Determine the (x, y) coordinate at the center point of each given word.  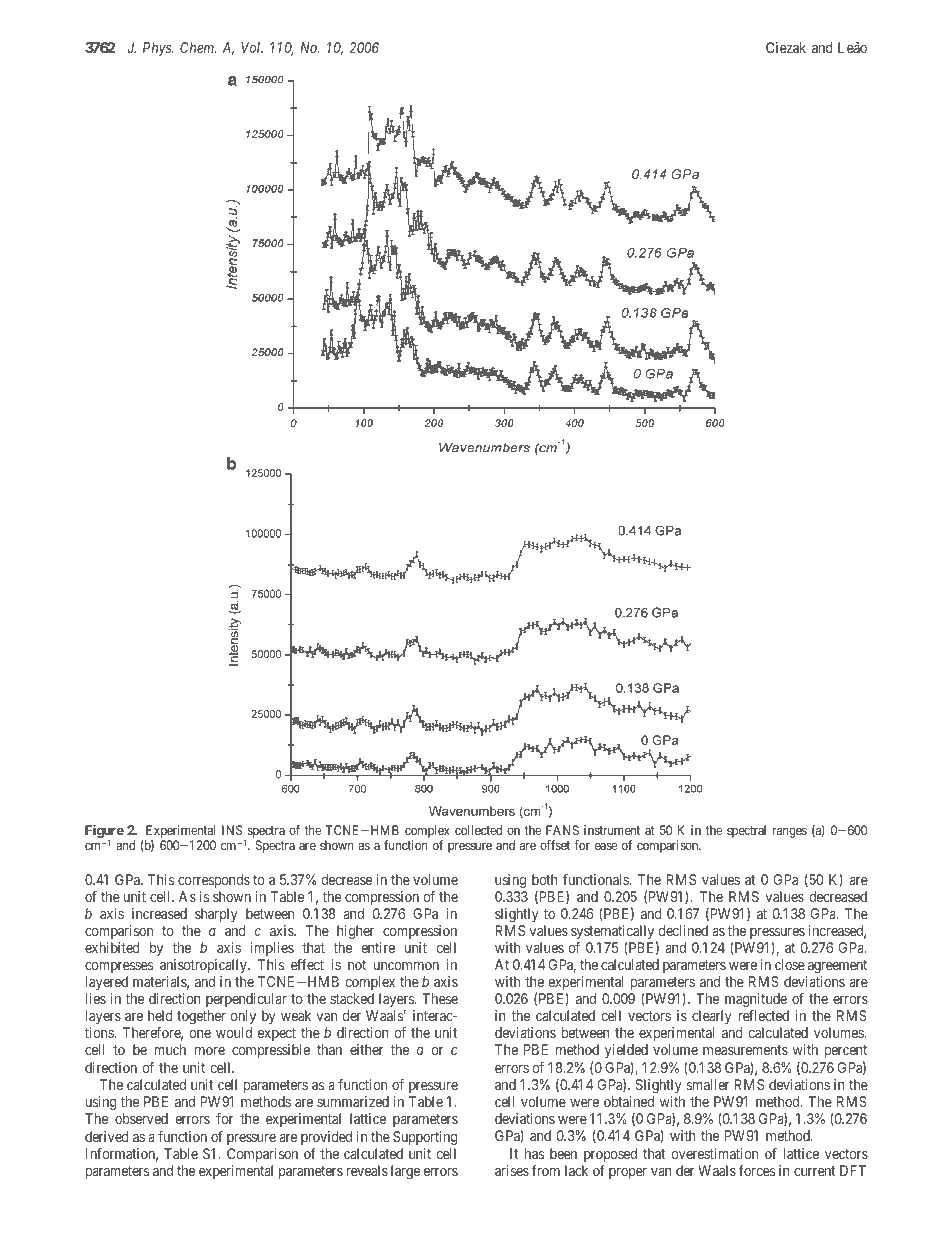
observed (141, 1118)
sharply (216, 915)
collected (478, 830)
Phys (158, 49)
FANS (562, 830)
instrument (612, 830)
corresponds (214, 881)
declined (683, 930)
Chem (198, 47)
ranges (790, 832)
